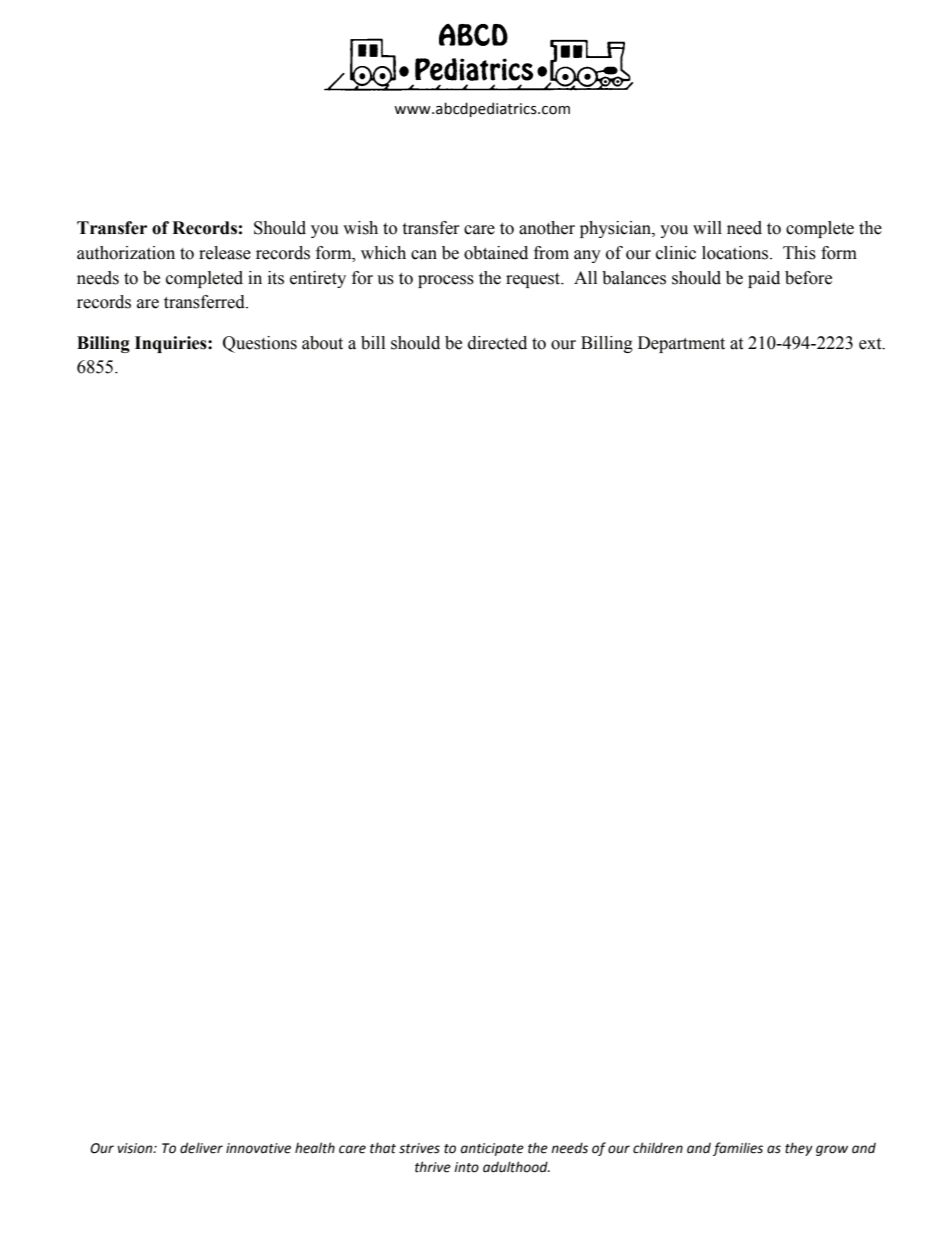 The width and height of the screenshot is (952, 1233). Describe the element at coordinates (496, 253) in the screenshot. I see `obtained` at that location.
